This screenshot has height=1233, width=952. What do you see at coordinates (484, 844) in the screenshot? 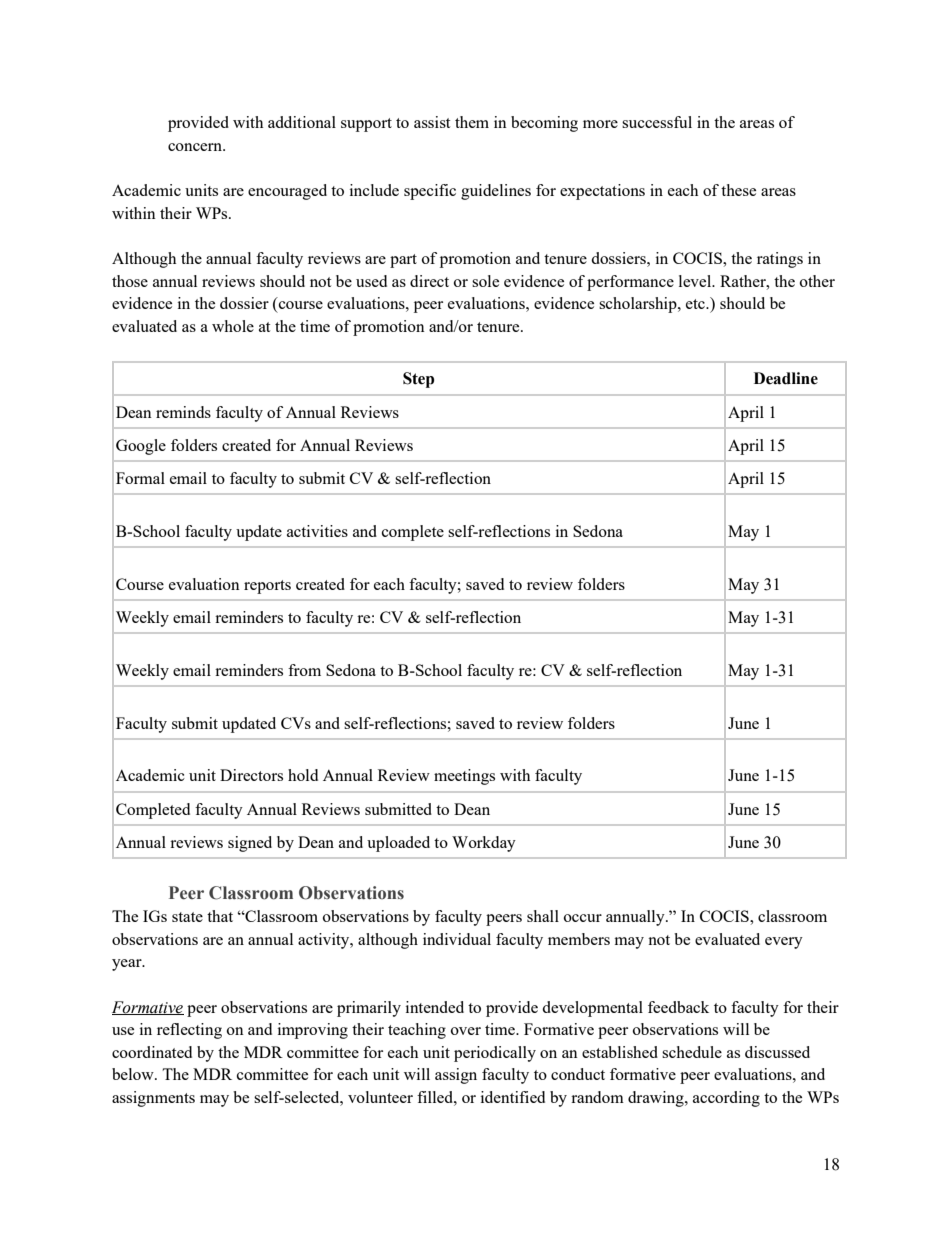
I see `Workday` at bounding box center [484, 844].
